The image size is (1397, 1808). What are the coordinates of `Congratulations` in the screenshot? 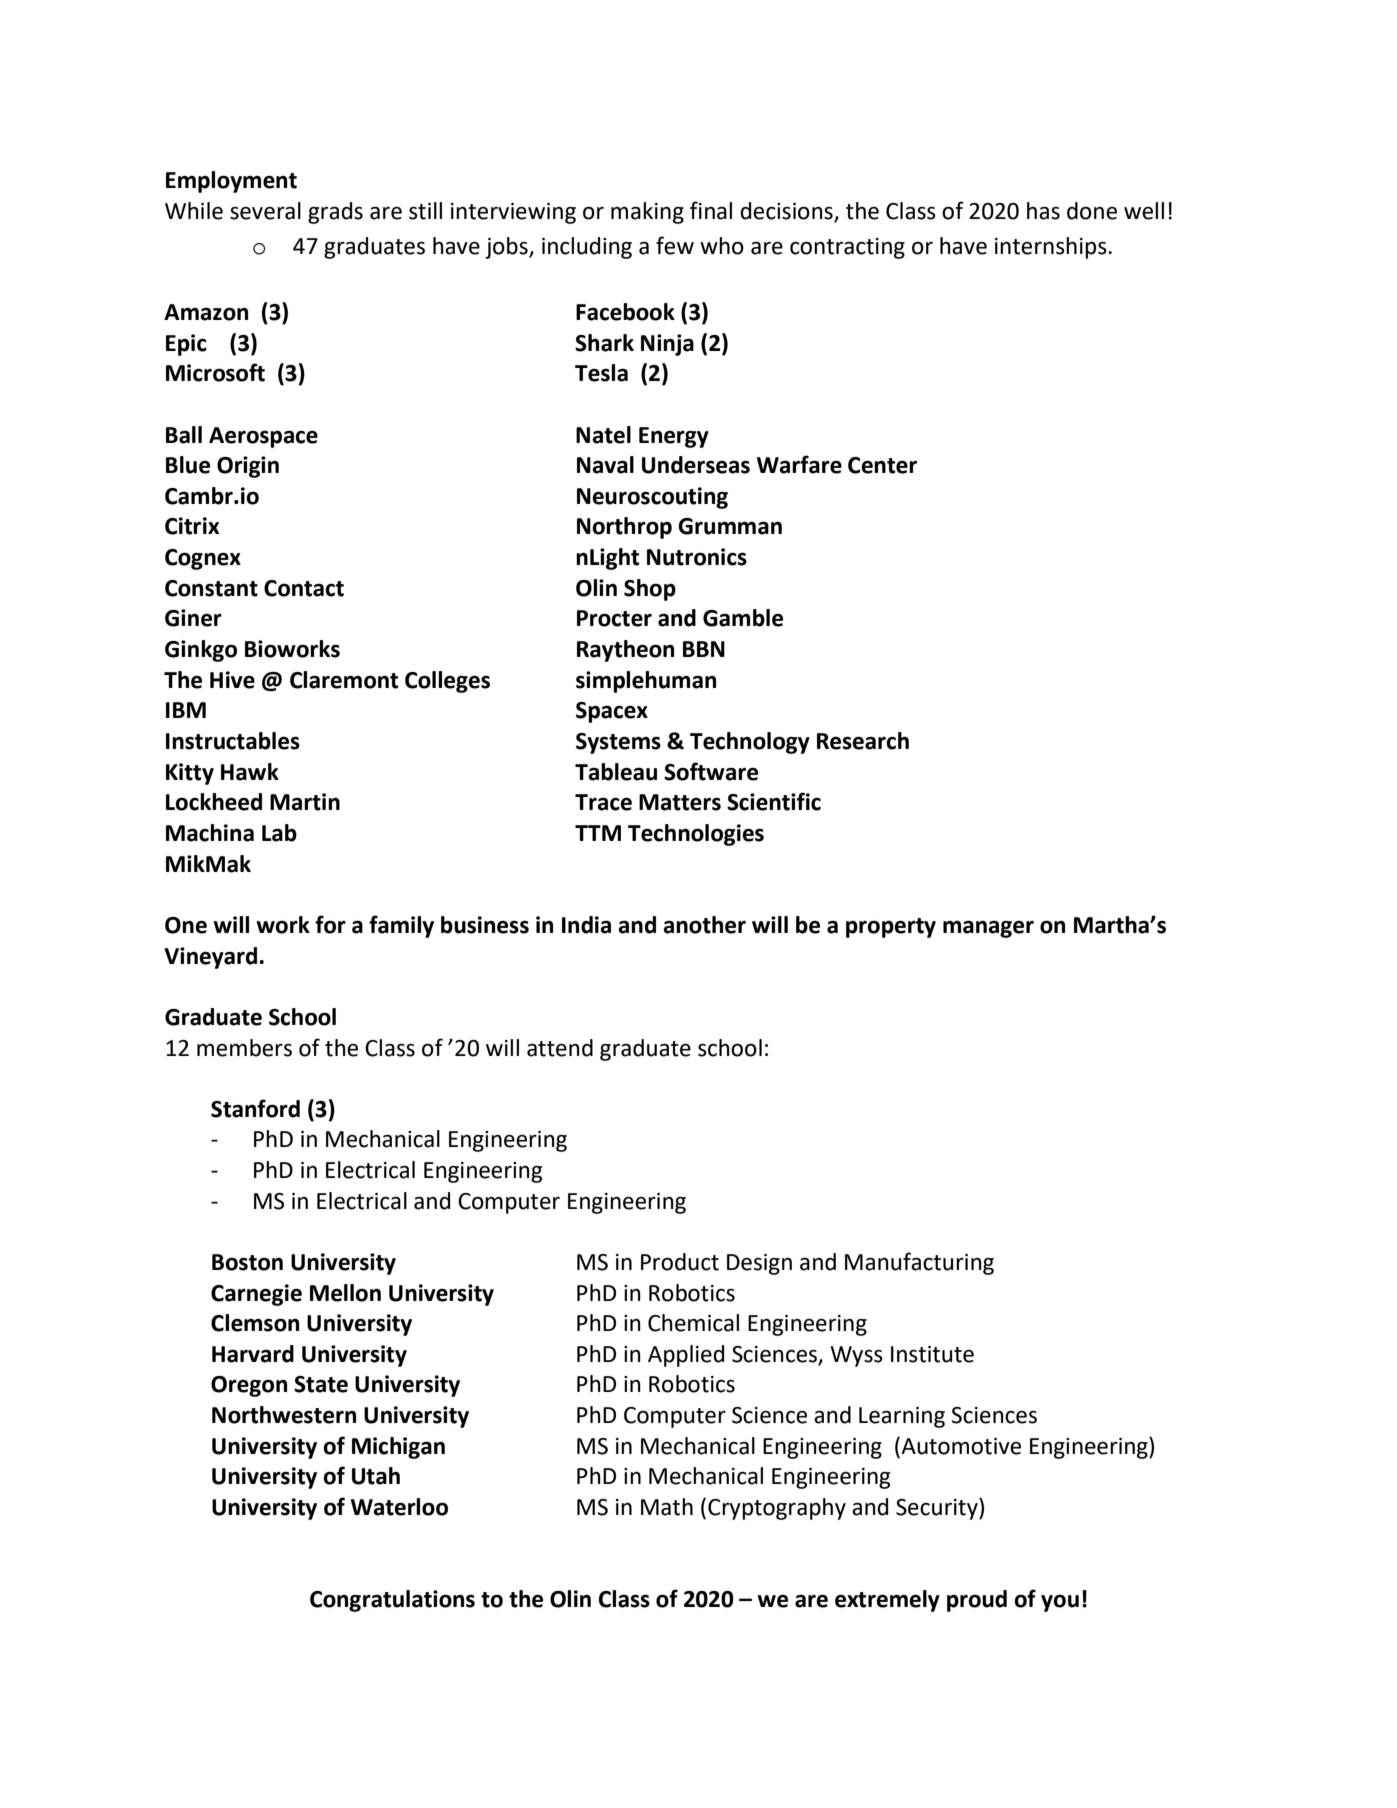 It's located at (392, 1601).
